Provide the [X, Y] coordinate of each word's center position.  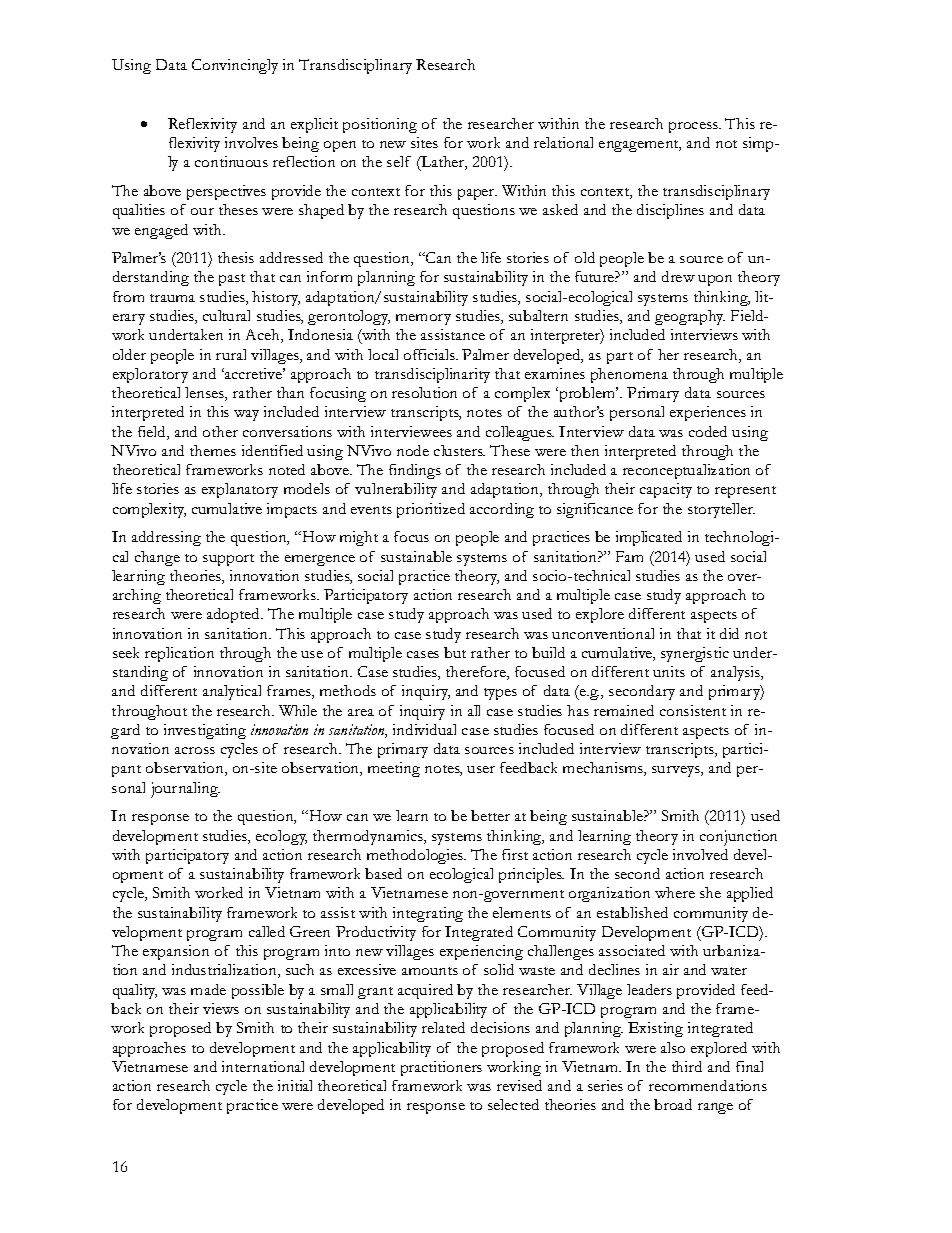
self [399, 161]
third [687, 1066]
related [443, 1027]
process [694, 127]
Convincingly [235, 66]
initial [295, 1085]
